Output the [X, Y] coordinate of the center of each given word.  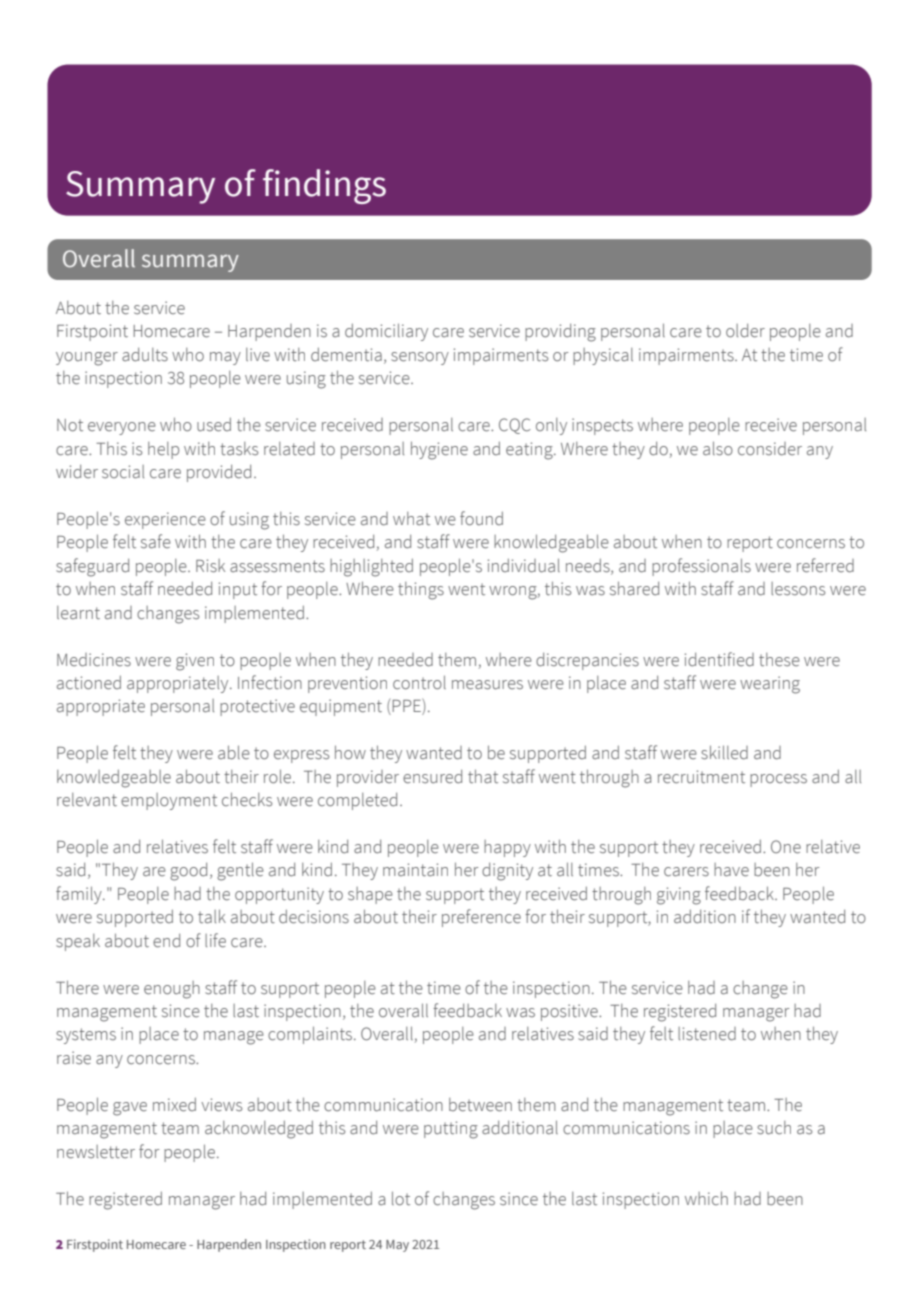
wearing [770, 685]
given [195, 662]
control [419, 682]
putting [451, 1130]
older [745, 331]
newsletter [96, 1152]
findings [324, 186]
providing [560, 333]
